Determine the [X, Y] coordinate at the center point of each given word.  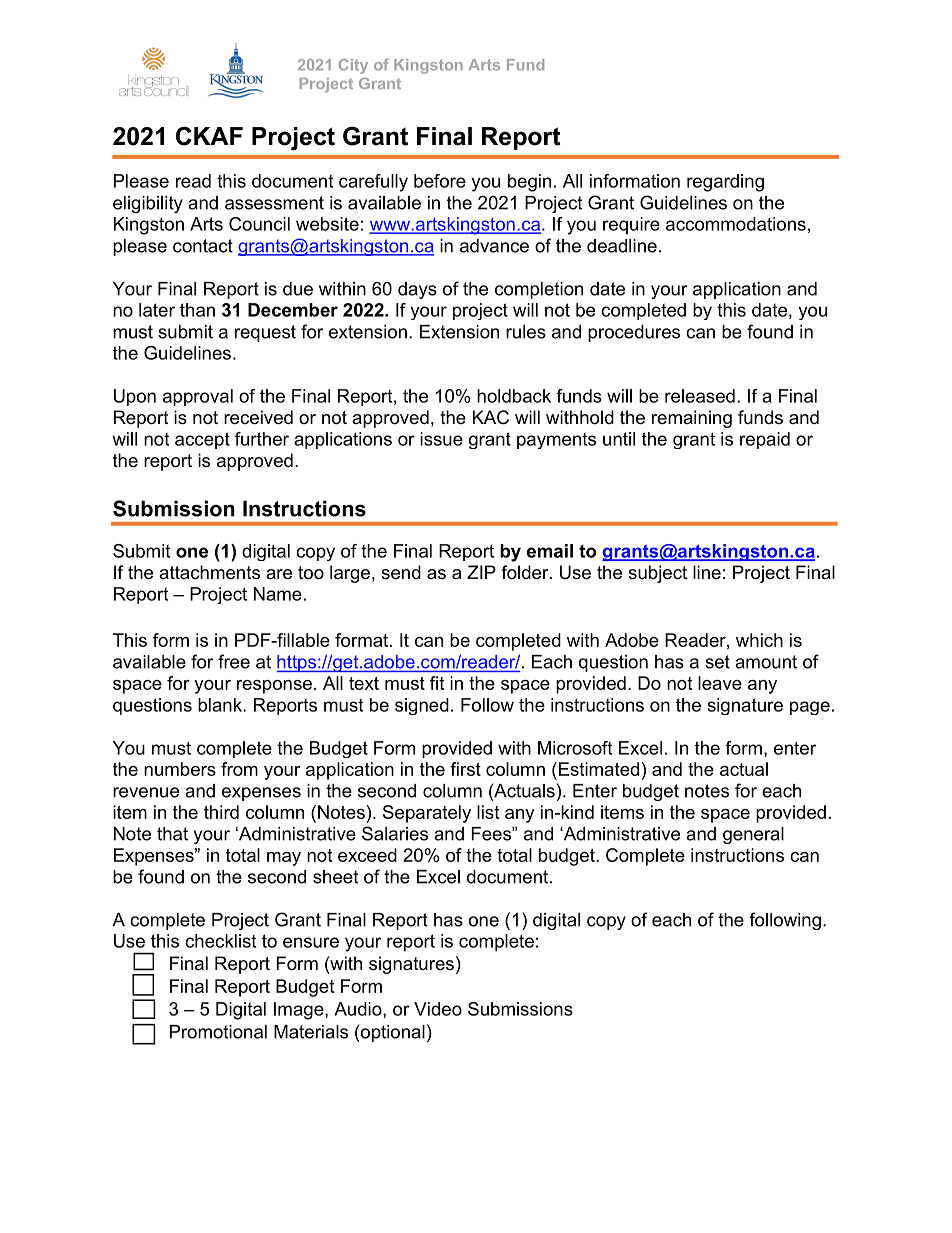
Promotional [218, 1032]
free [234, 661]
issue [441, 439]
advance [494, 246]
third [221, 812]
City [353, 66]
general [753, 835]
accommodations [736, 224]
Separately [427, 814]
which [759, 640]
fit [437, 683]
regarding [725, 183]
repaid [765, 440]
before [440, 181]
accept [202, 440]
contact [203, 246]
